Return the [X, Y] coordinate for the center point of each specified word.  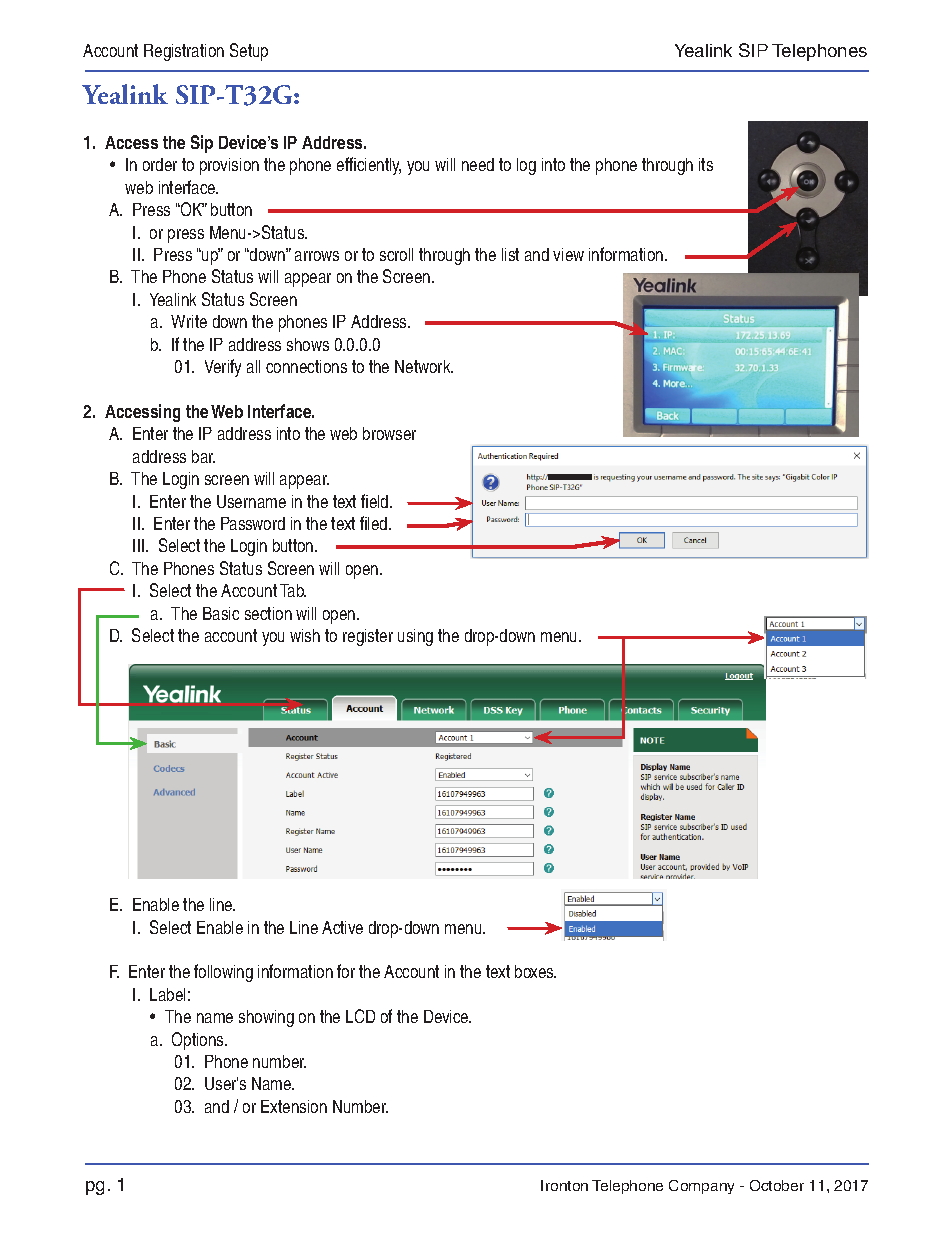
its [706, 164]
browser [389, 433]
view [568, 254]
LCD [360, 1016]
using [415, 637]
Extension [294, 1106]
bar [203, 456]
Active [342, 927]
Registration [184, 52]
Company [701, 1187]
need [478, 164]
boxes [535, 971]
